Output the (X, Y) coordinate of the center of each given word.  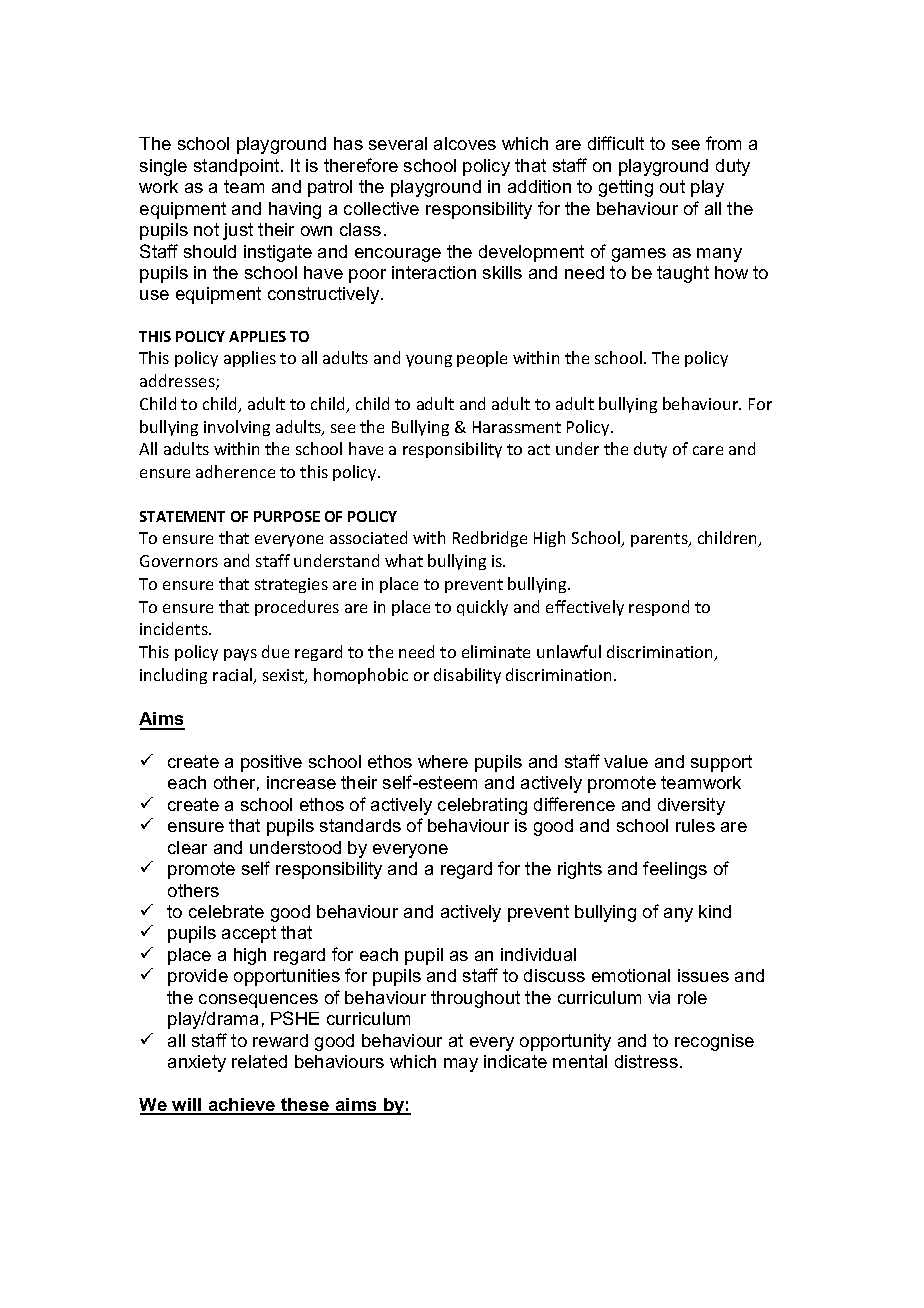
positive (271, 763)
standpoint (238, 167)
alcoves (465, 143)
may (461, 1065)
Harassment (517, 427)
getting (626, 188)
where (443, 761)
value (626, 761)
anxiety (197, 1063)
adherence (235, 471)
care (708, 450)
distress (646, 1061)
